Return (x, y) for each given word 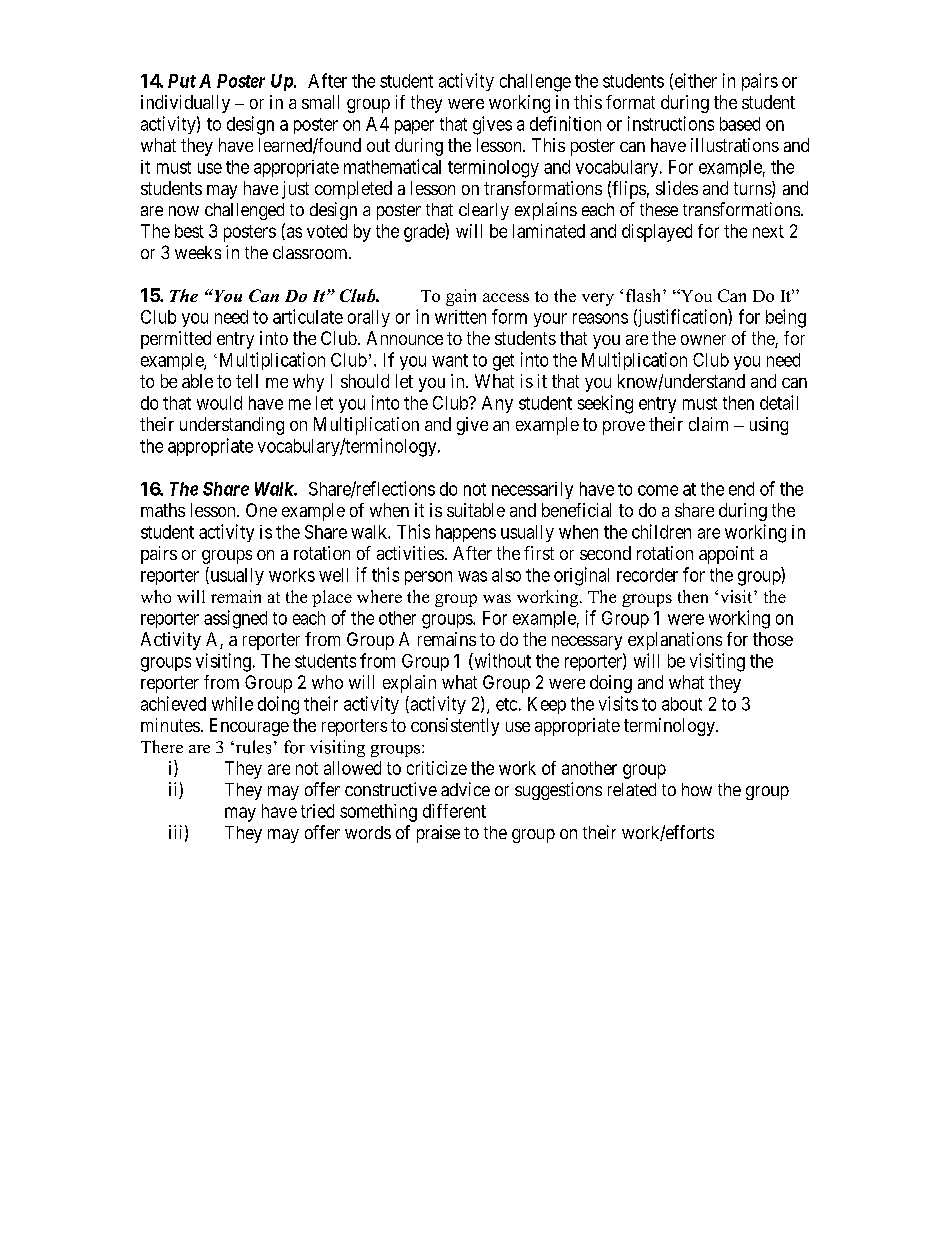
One (261, 510)
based (740, 124)
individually (185, 104)
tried (317, 811)
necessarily (532, 490)
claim (708, 424)
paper (414, 127)
